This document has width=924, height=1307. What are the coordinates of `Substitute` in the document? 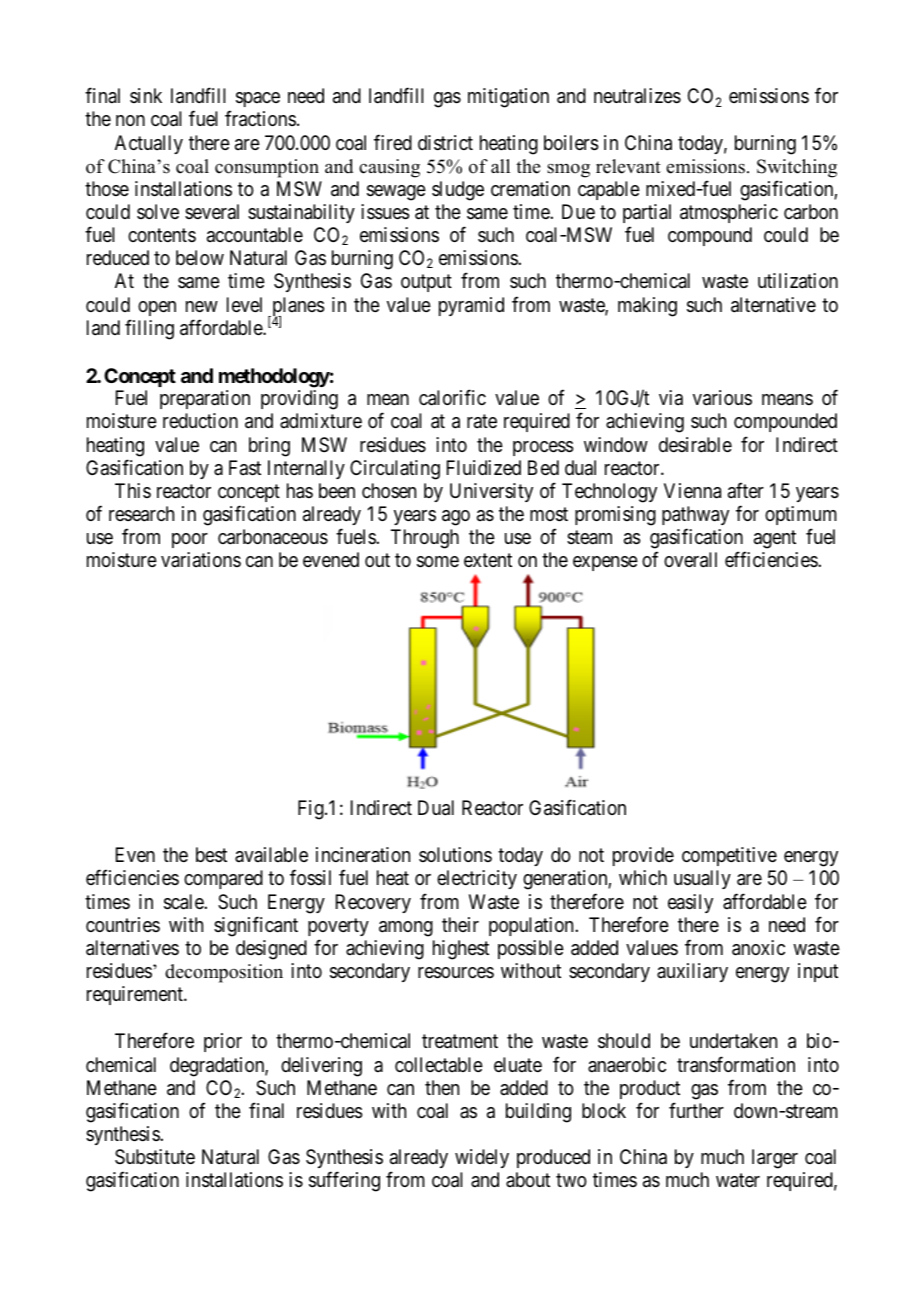 It's located at (155, 1156).
